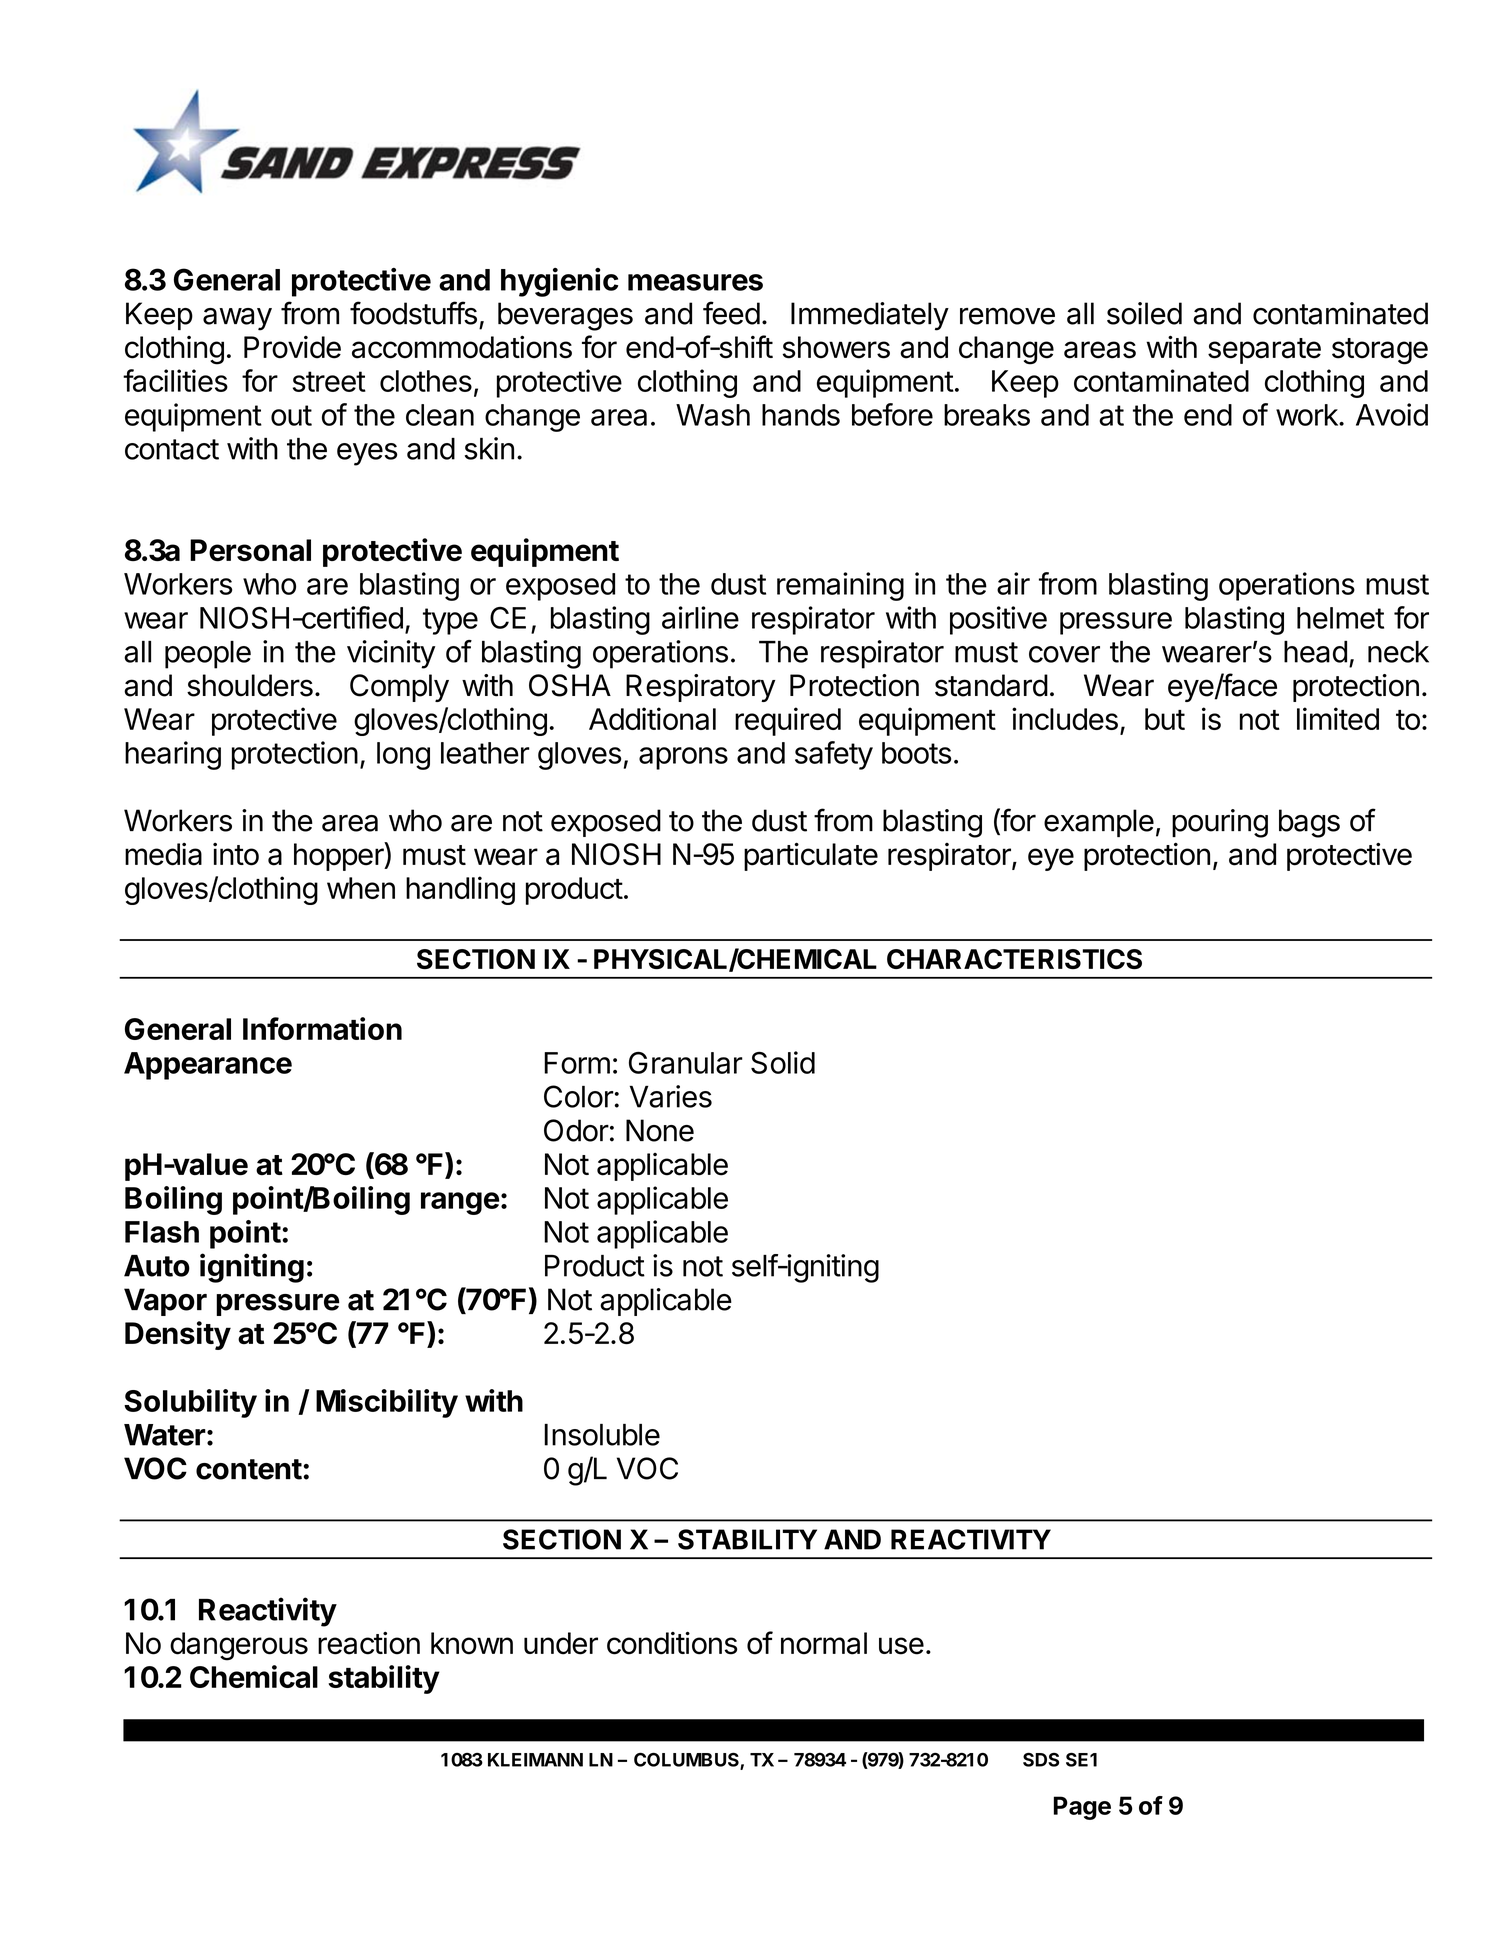 This page has height=1940, width=1499. Describe the element at coordinates (687, 1760) in the page. I see `COLUMBUS` at that location.
